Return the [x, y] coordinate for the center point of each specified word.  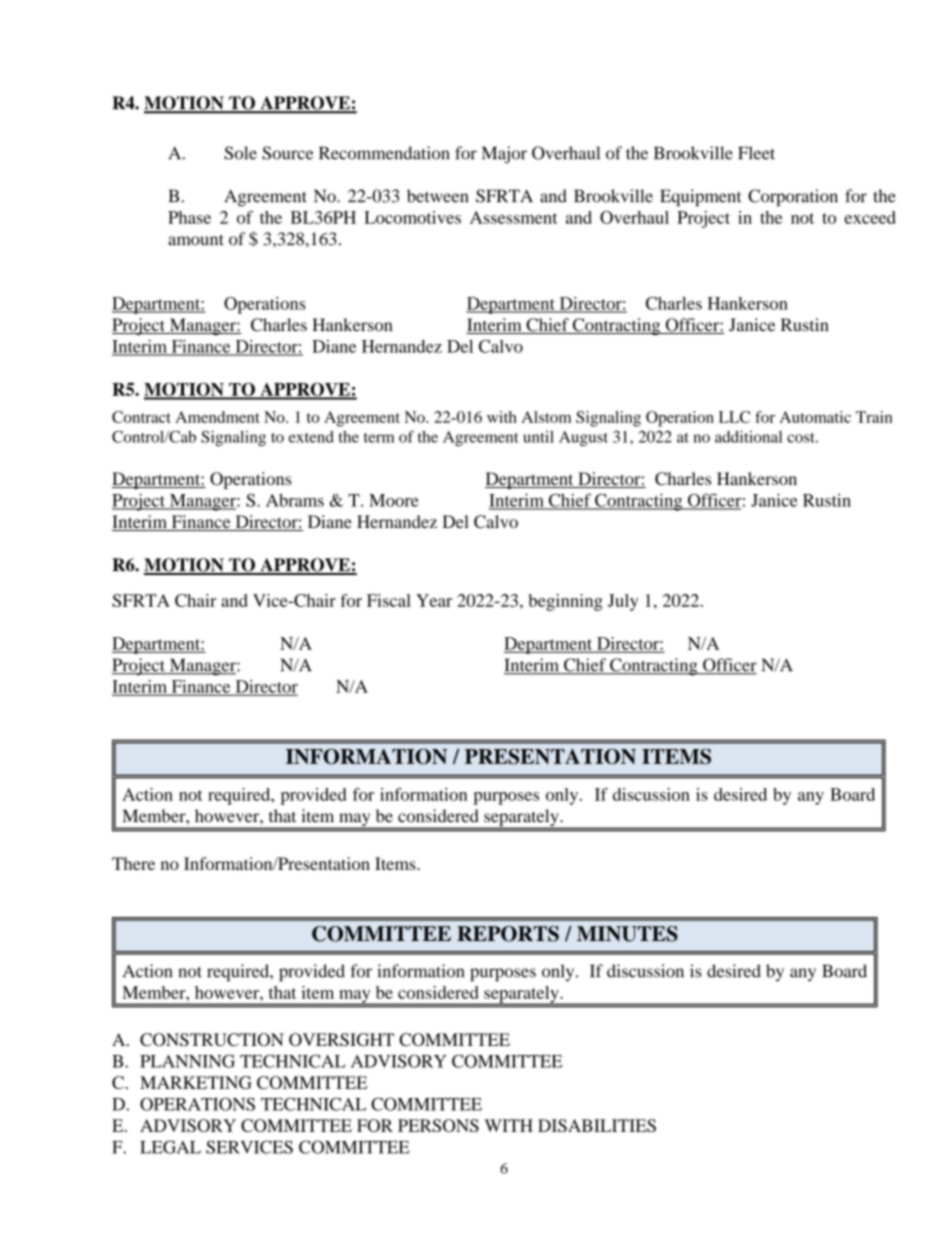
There [133, 863]
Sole [240, 153]
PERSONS [438, 1125]
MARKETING [196, 1082]
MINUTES [627, 934]
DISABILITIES [597, 1125]
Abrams [295, 500]
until [538, 437]
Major [504, 155]
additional [748, 436]
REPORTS [508, 934]
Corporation [793, 198]
